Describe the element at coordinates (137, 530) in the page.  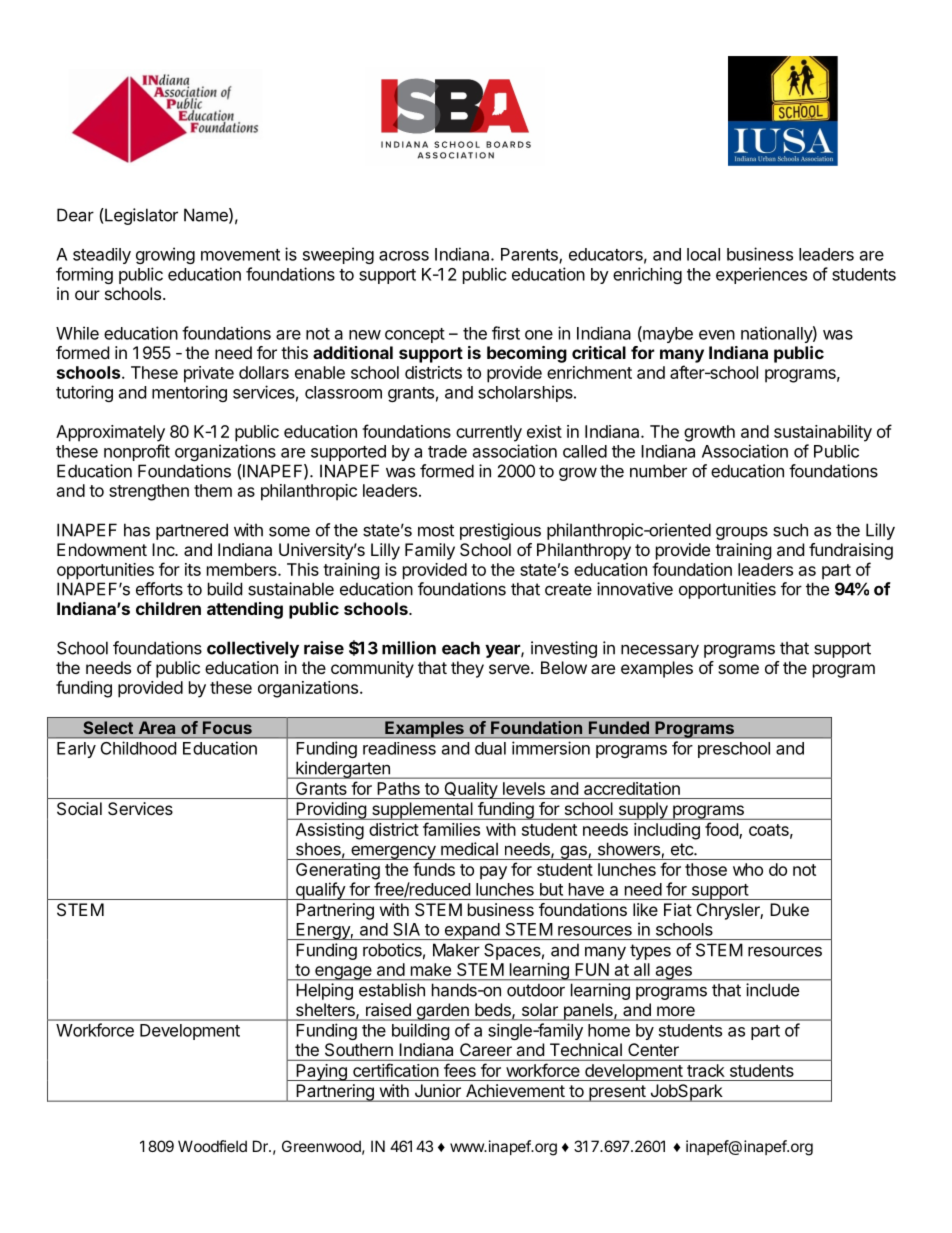
I see `has` at that location.
